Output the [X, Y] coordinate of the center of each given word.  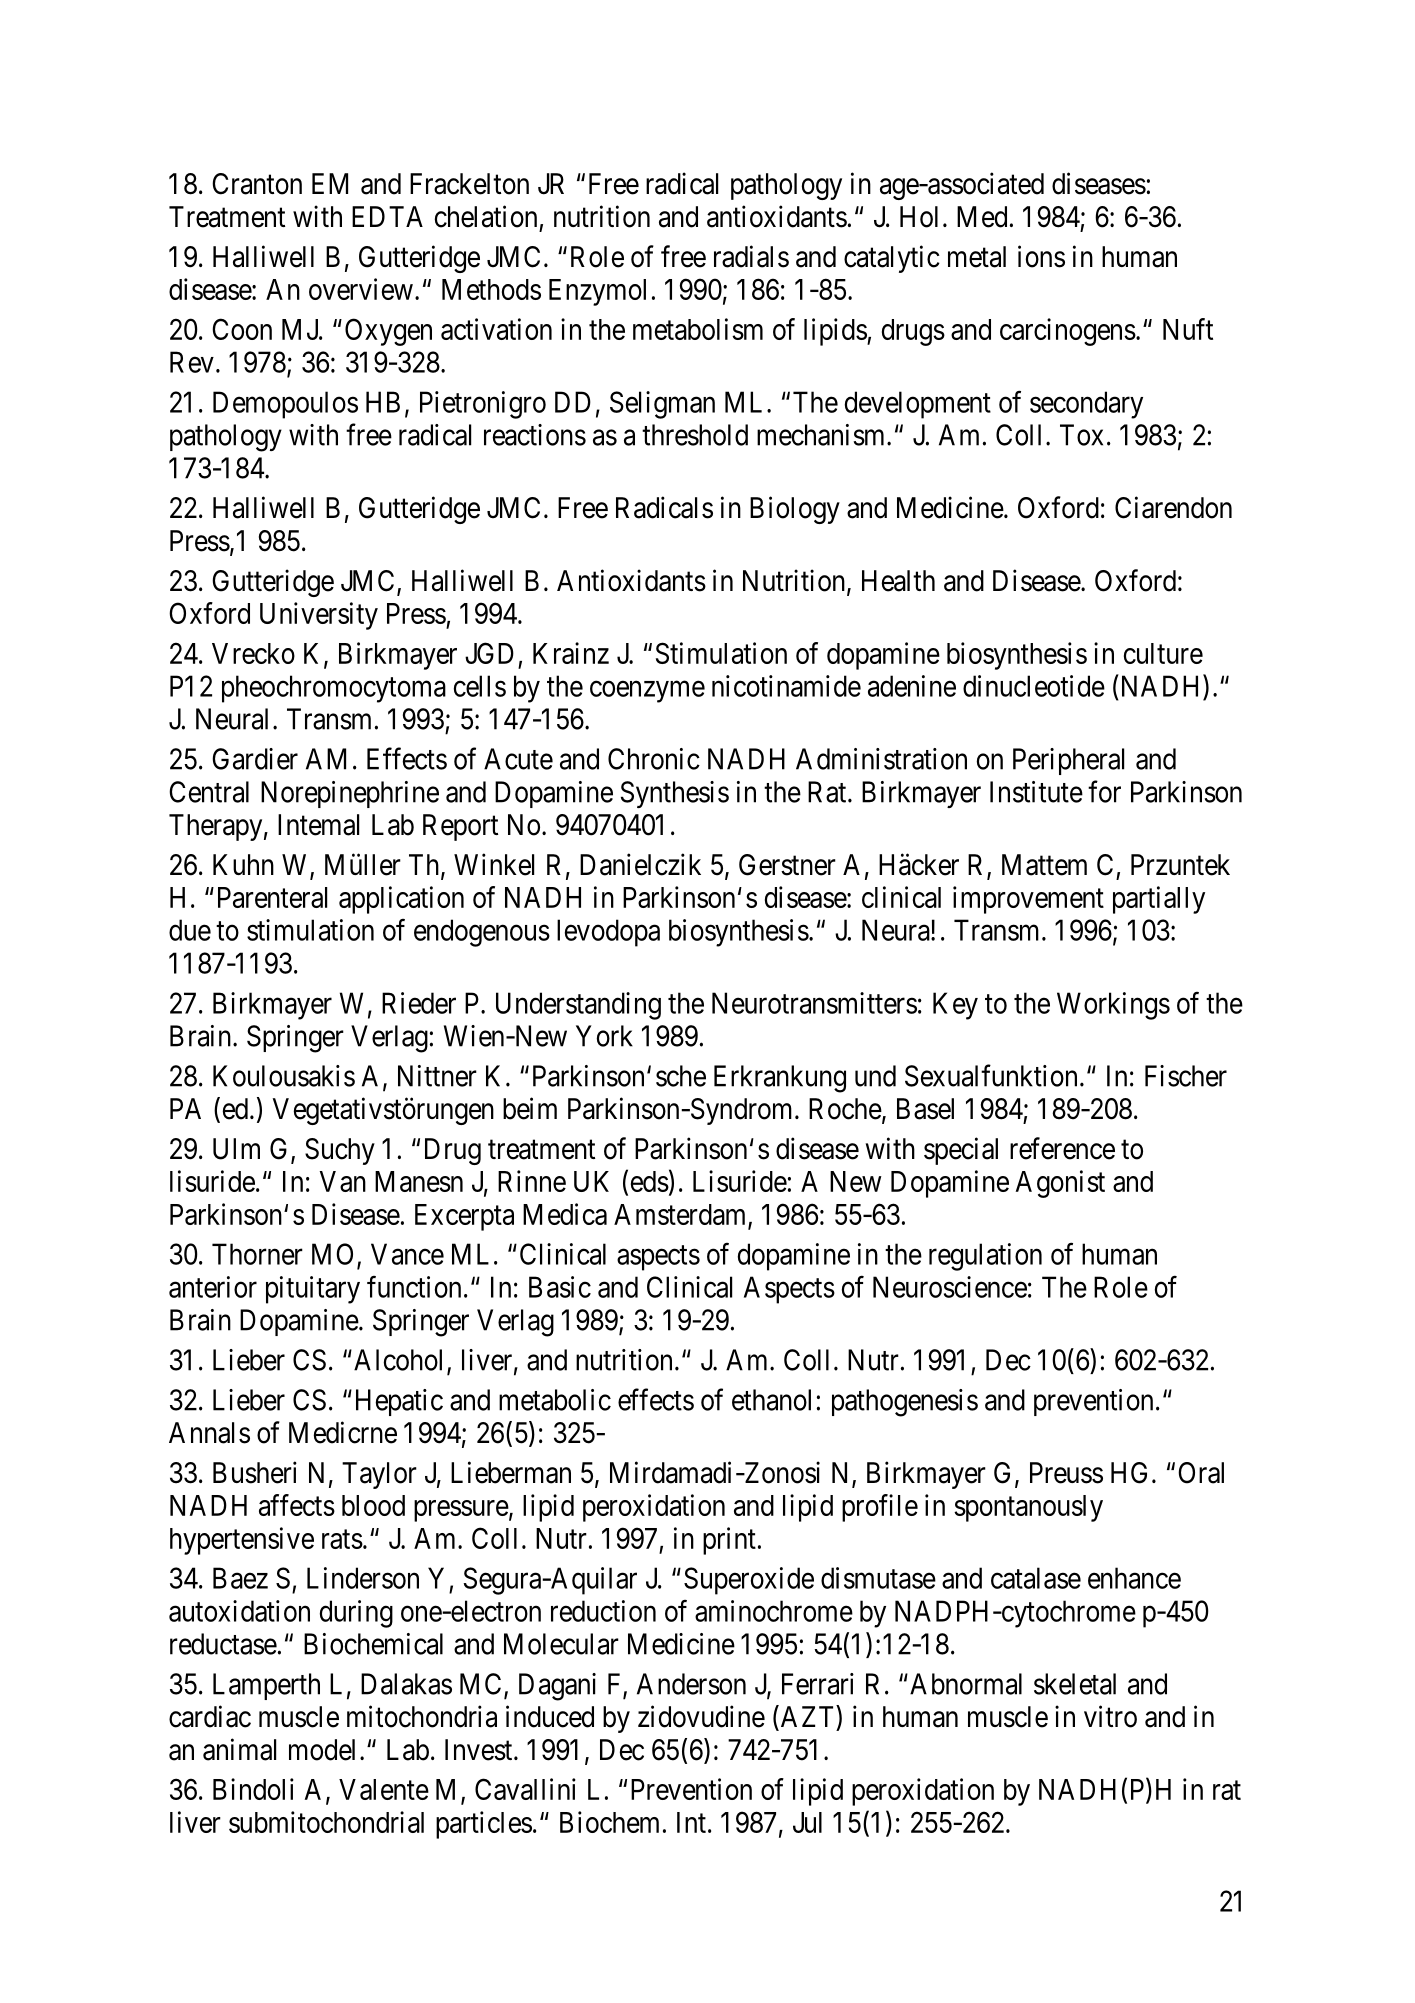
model [322, 1750]
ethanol [771, 1400]
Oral [1201, 1473]
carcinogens [1068, 332]
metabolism [698, 329]
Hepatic [399, 1402]
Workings [1113, 1006]
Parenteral [272, 897]
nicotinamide [786, 686]
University [319, 616]
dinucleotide [1034, 686]
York [604, 1036]
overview [361, 289]
